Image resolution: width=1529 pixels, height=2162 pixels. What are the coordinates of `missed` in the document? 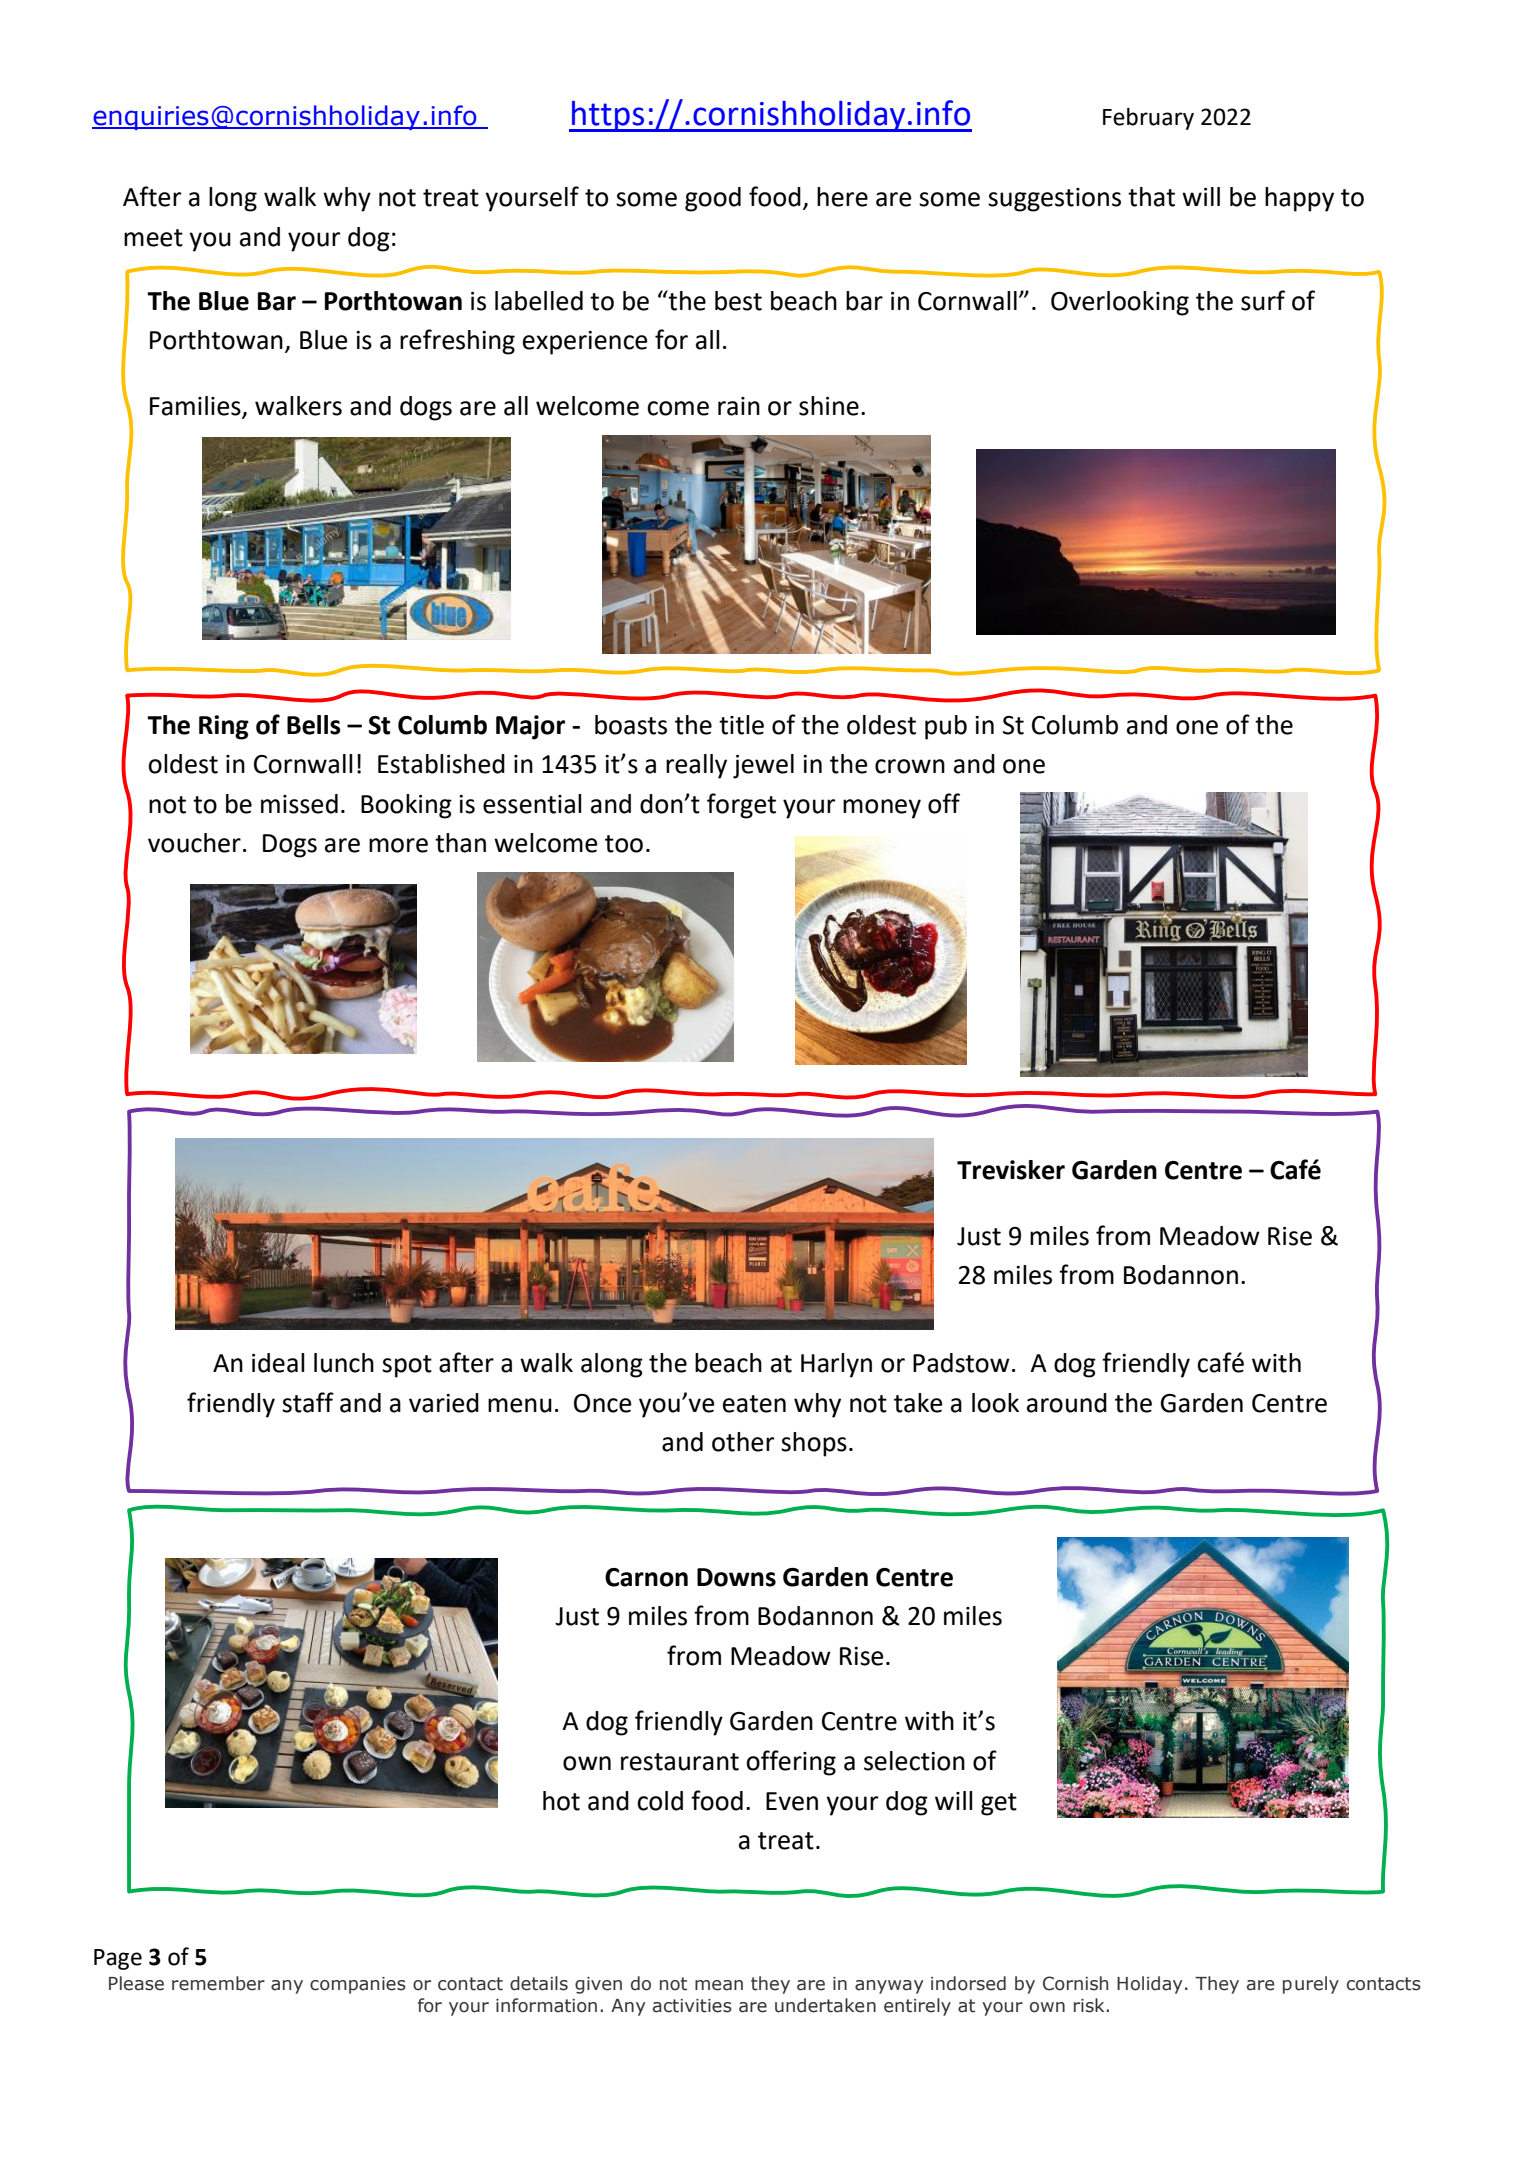 It's located at (299, 804).
